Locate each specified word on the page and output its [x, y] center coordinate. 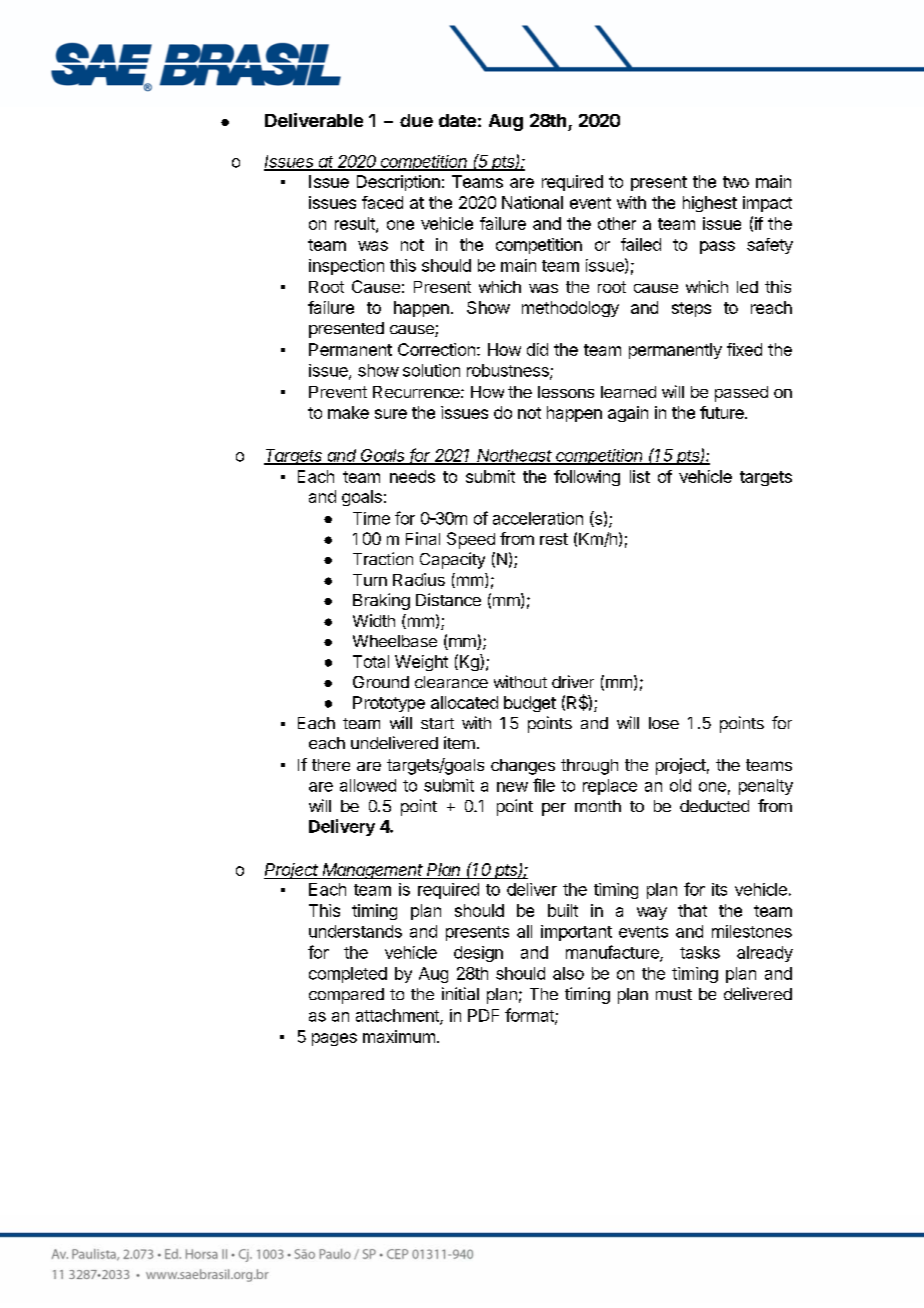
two [736, 182]
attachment [398, 1016]
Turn [370, 580]
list [640, 476]
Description [398, 183]
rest [554, 539]
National [532, 202]
